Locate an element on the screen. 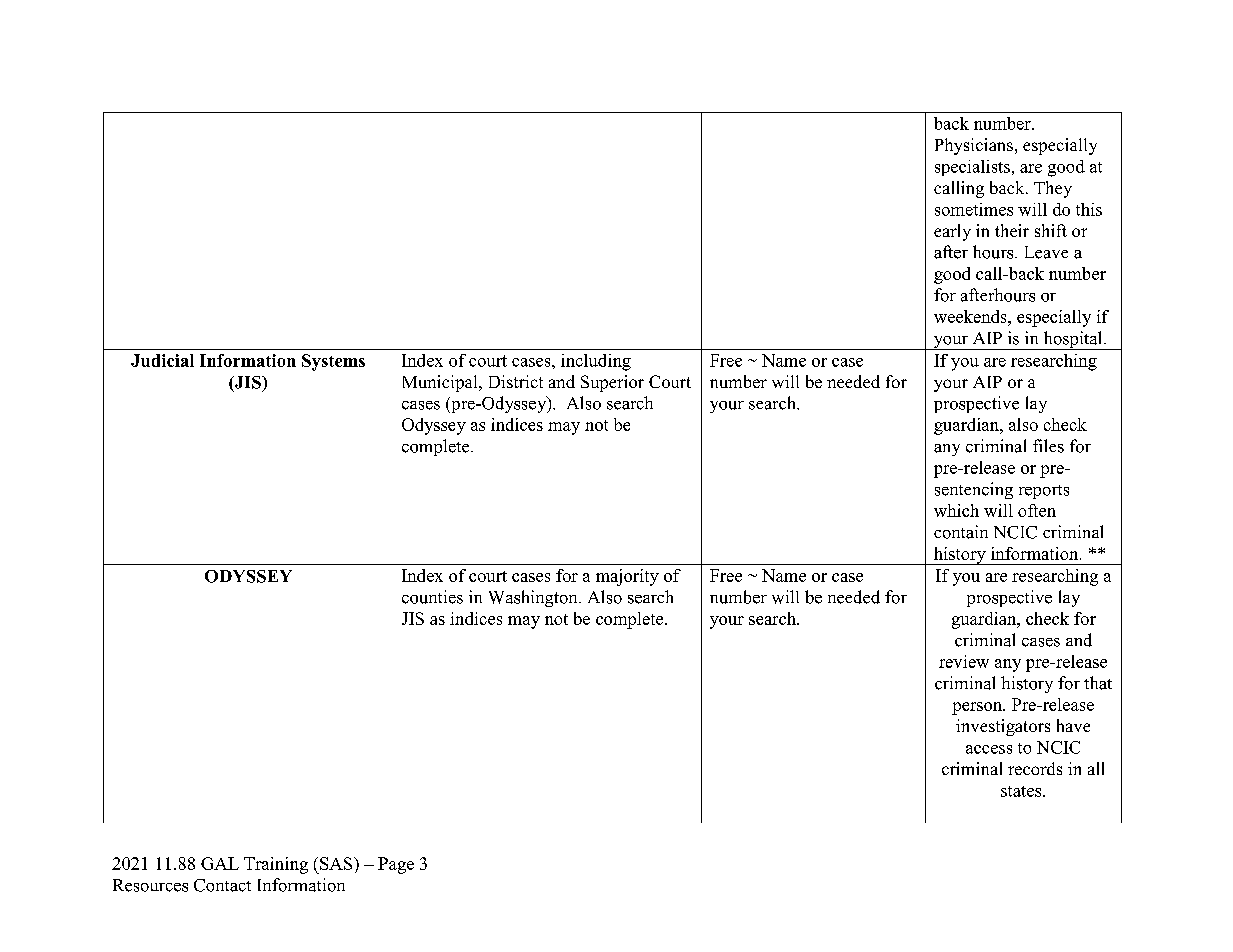 Image resolution: width=1233 pixels, height=952 pixels. which is located at coordinates (956, 510).
